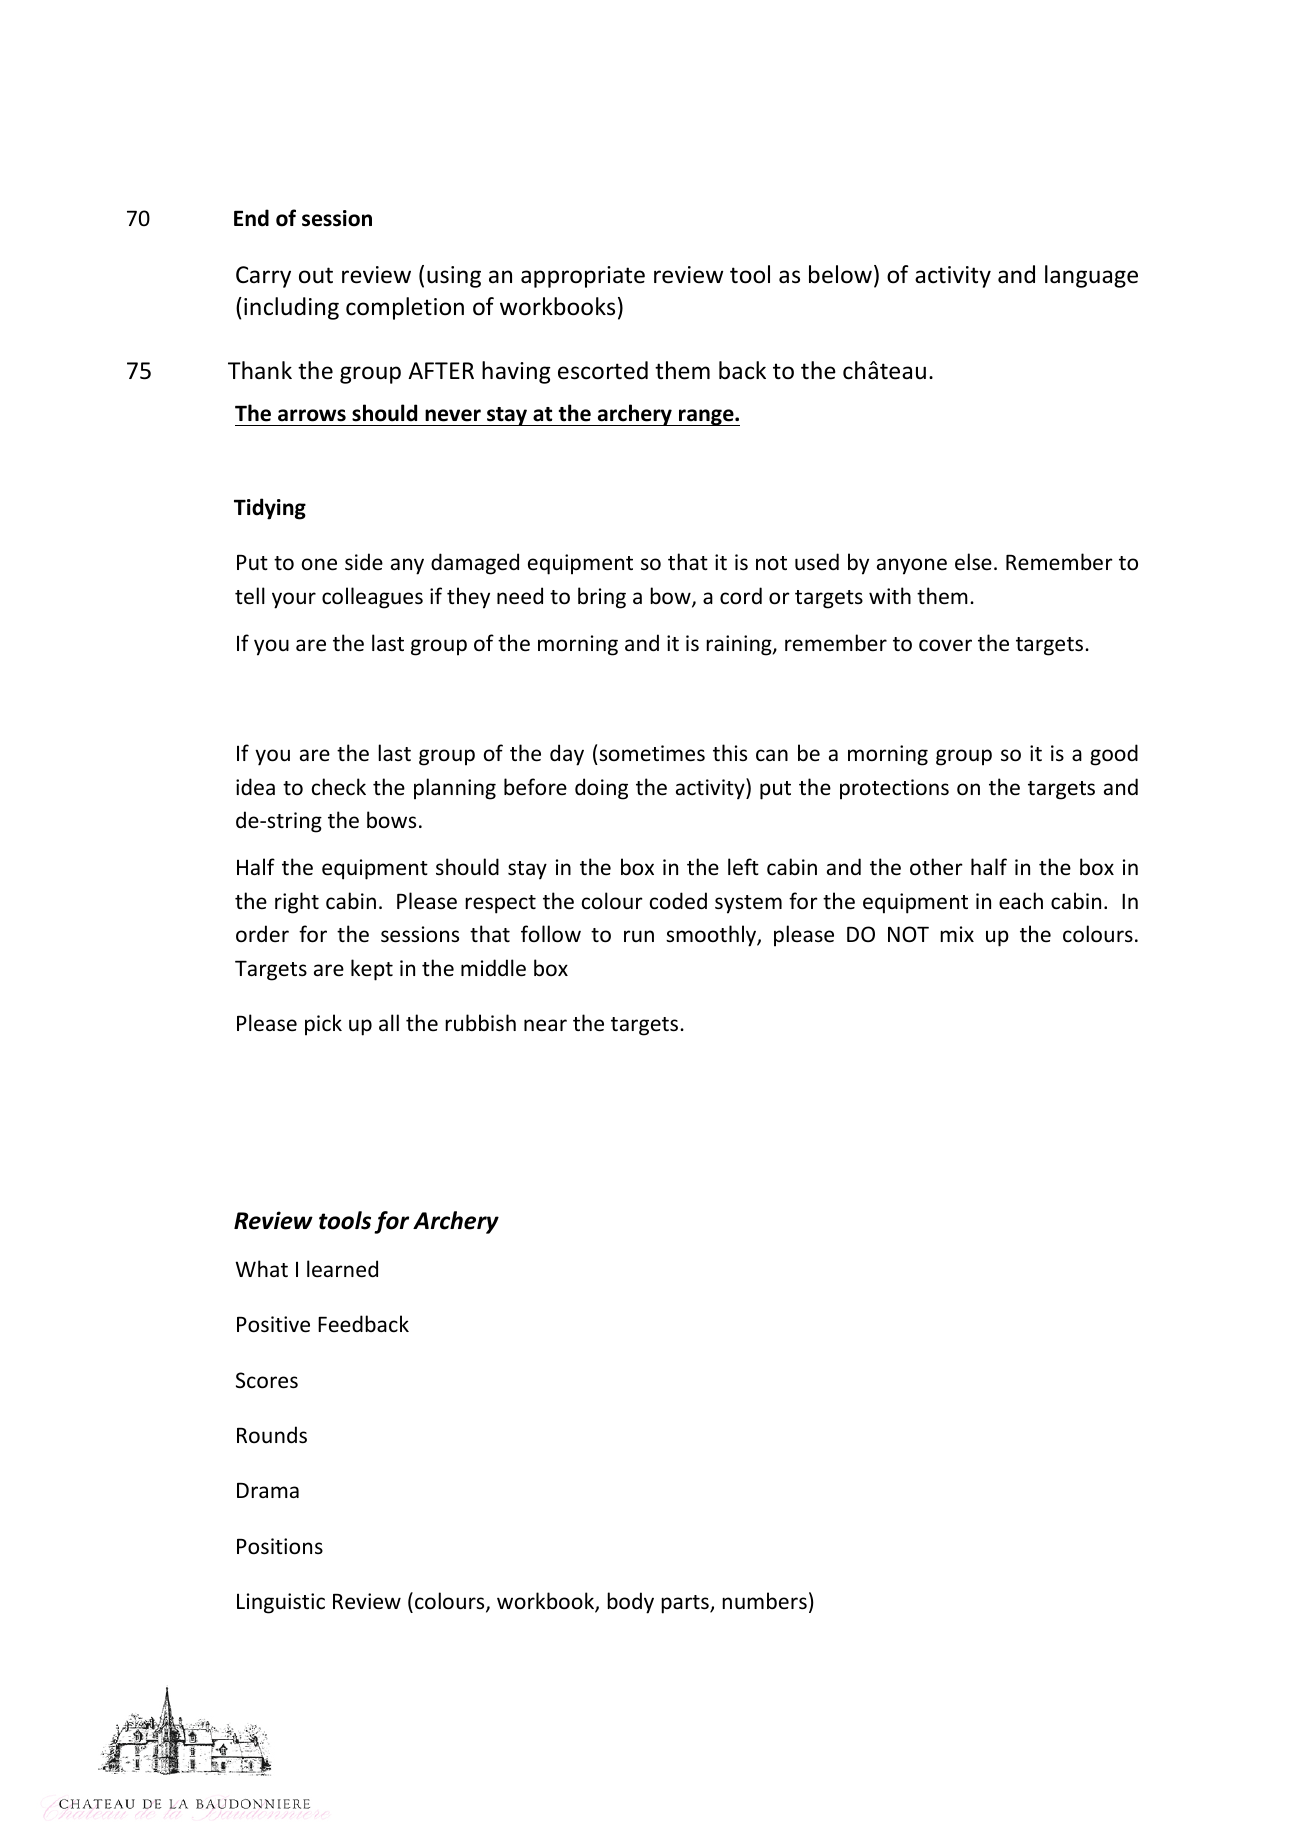 The image size is (1296, 1833). What do you see at coordinates (741, 596) in the screenshot?
I see `cord` at bounding box center [741, 596].
